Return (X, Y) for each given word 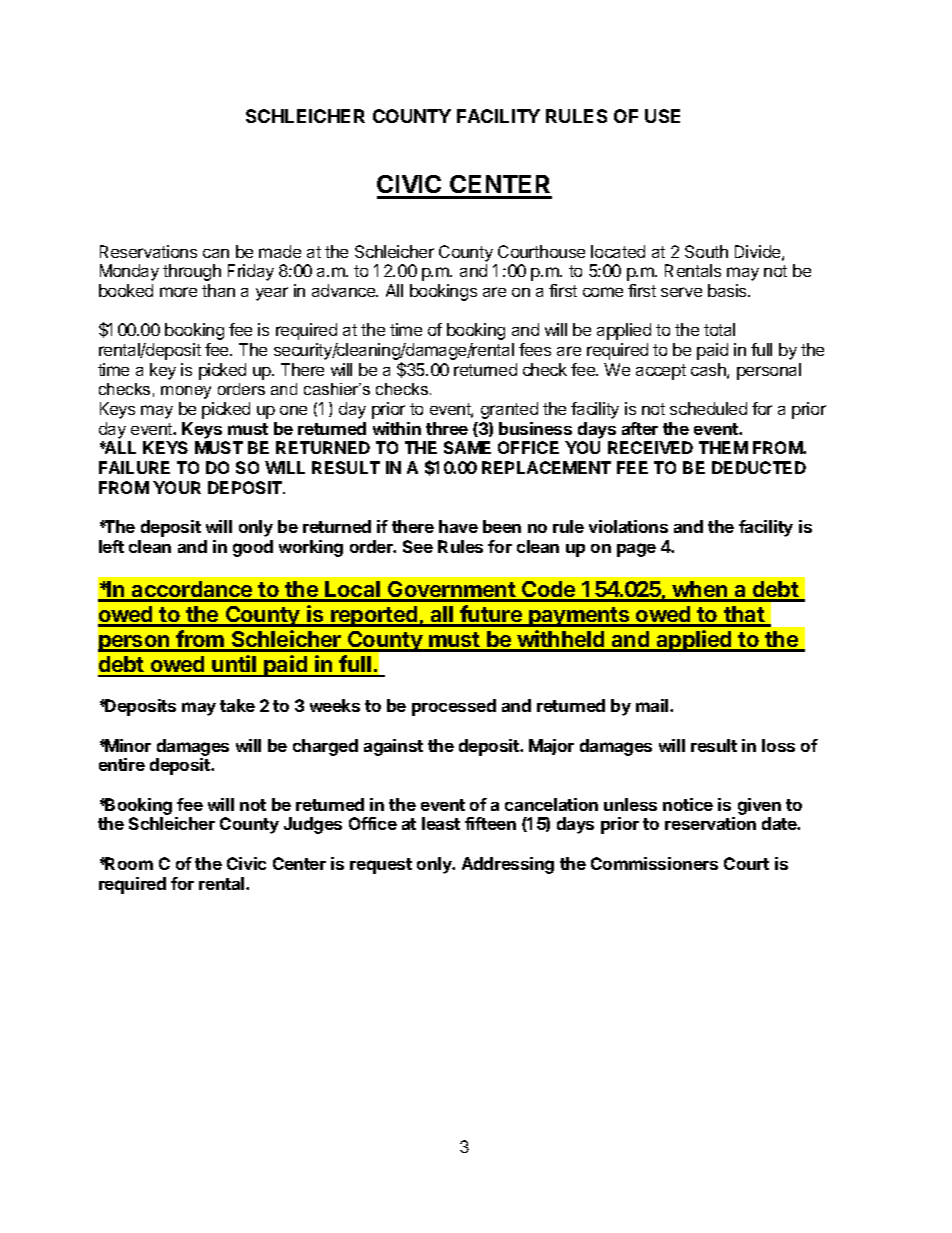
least (441, 823)
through (192, 272)
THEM (723, 447)
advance (345, 290)
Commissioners (654, 863)
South (706, 251)
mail (653, 705)
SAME (467, 447)
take (237, 705)
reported (374, 616)
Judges (313, 825)
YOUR (177, 487)
